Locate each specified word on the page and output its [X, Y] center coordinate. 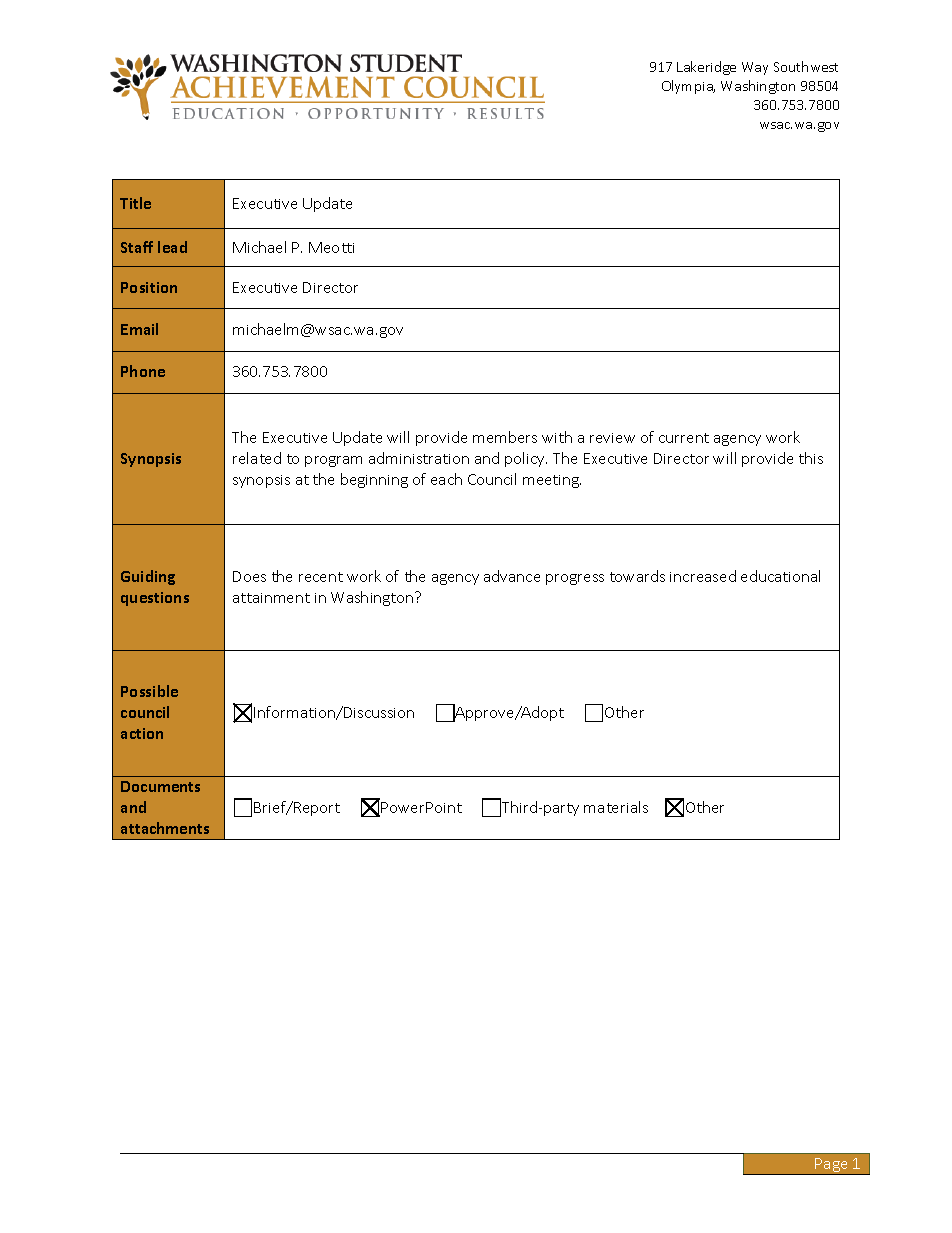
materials [616, 807]
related [257, 458]
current [684, 438]
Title [135, 203]
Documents [160, 786]
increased [703, 576]
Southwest [806, 66]
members [505, 437]
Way [755, 68]
